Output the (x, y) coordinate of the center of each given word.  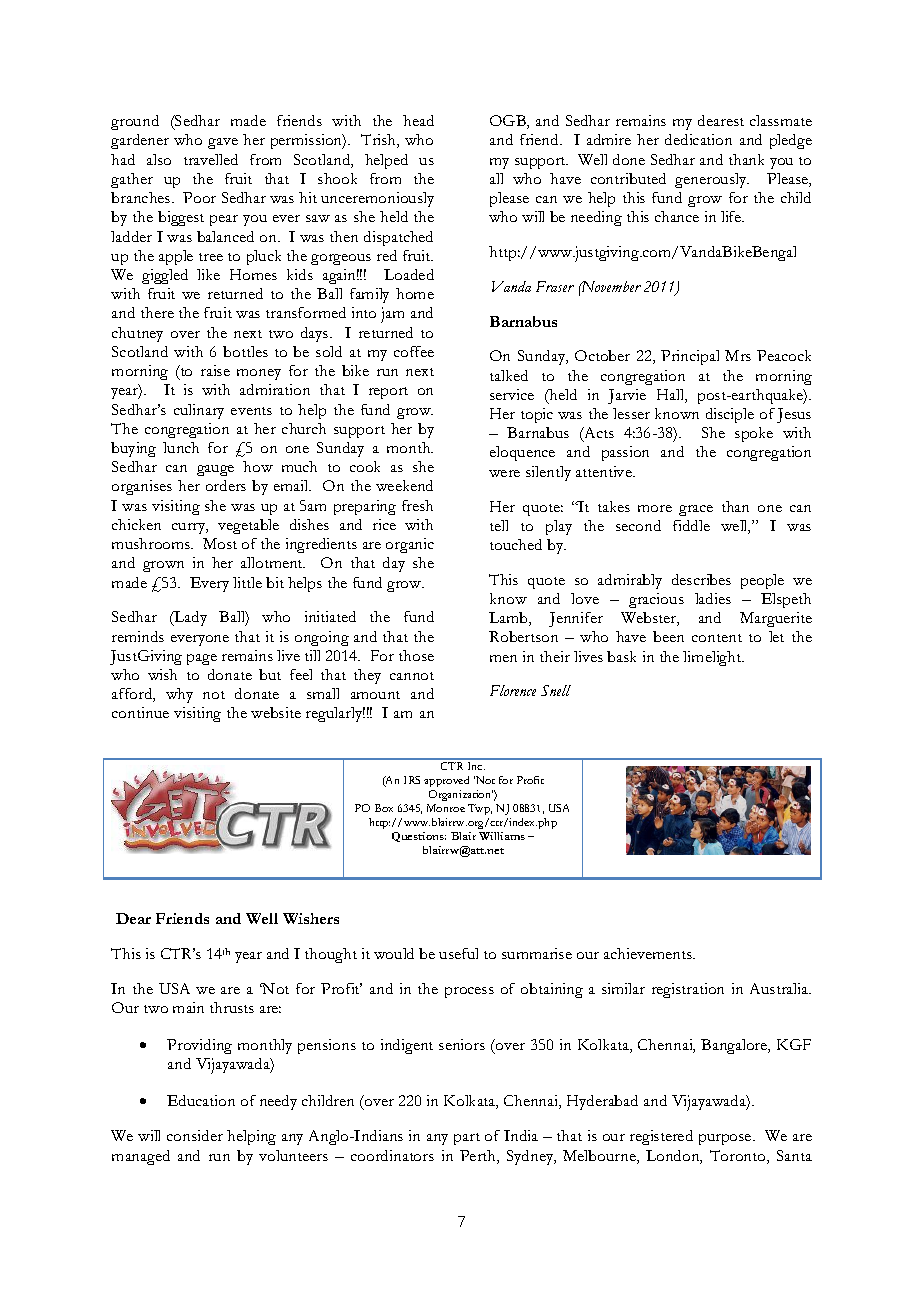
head (418, 120)
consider (195, 1135)
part (467, 1139)
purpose (726, 1139)
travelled (211, 159)
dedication (698, 139)
